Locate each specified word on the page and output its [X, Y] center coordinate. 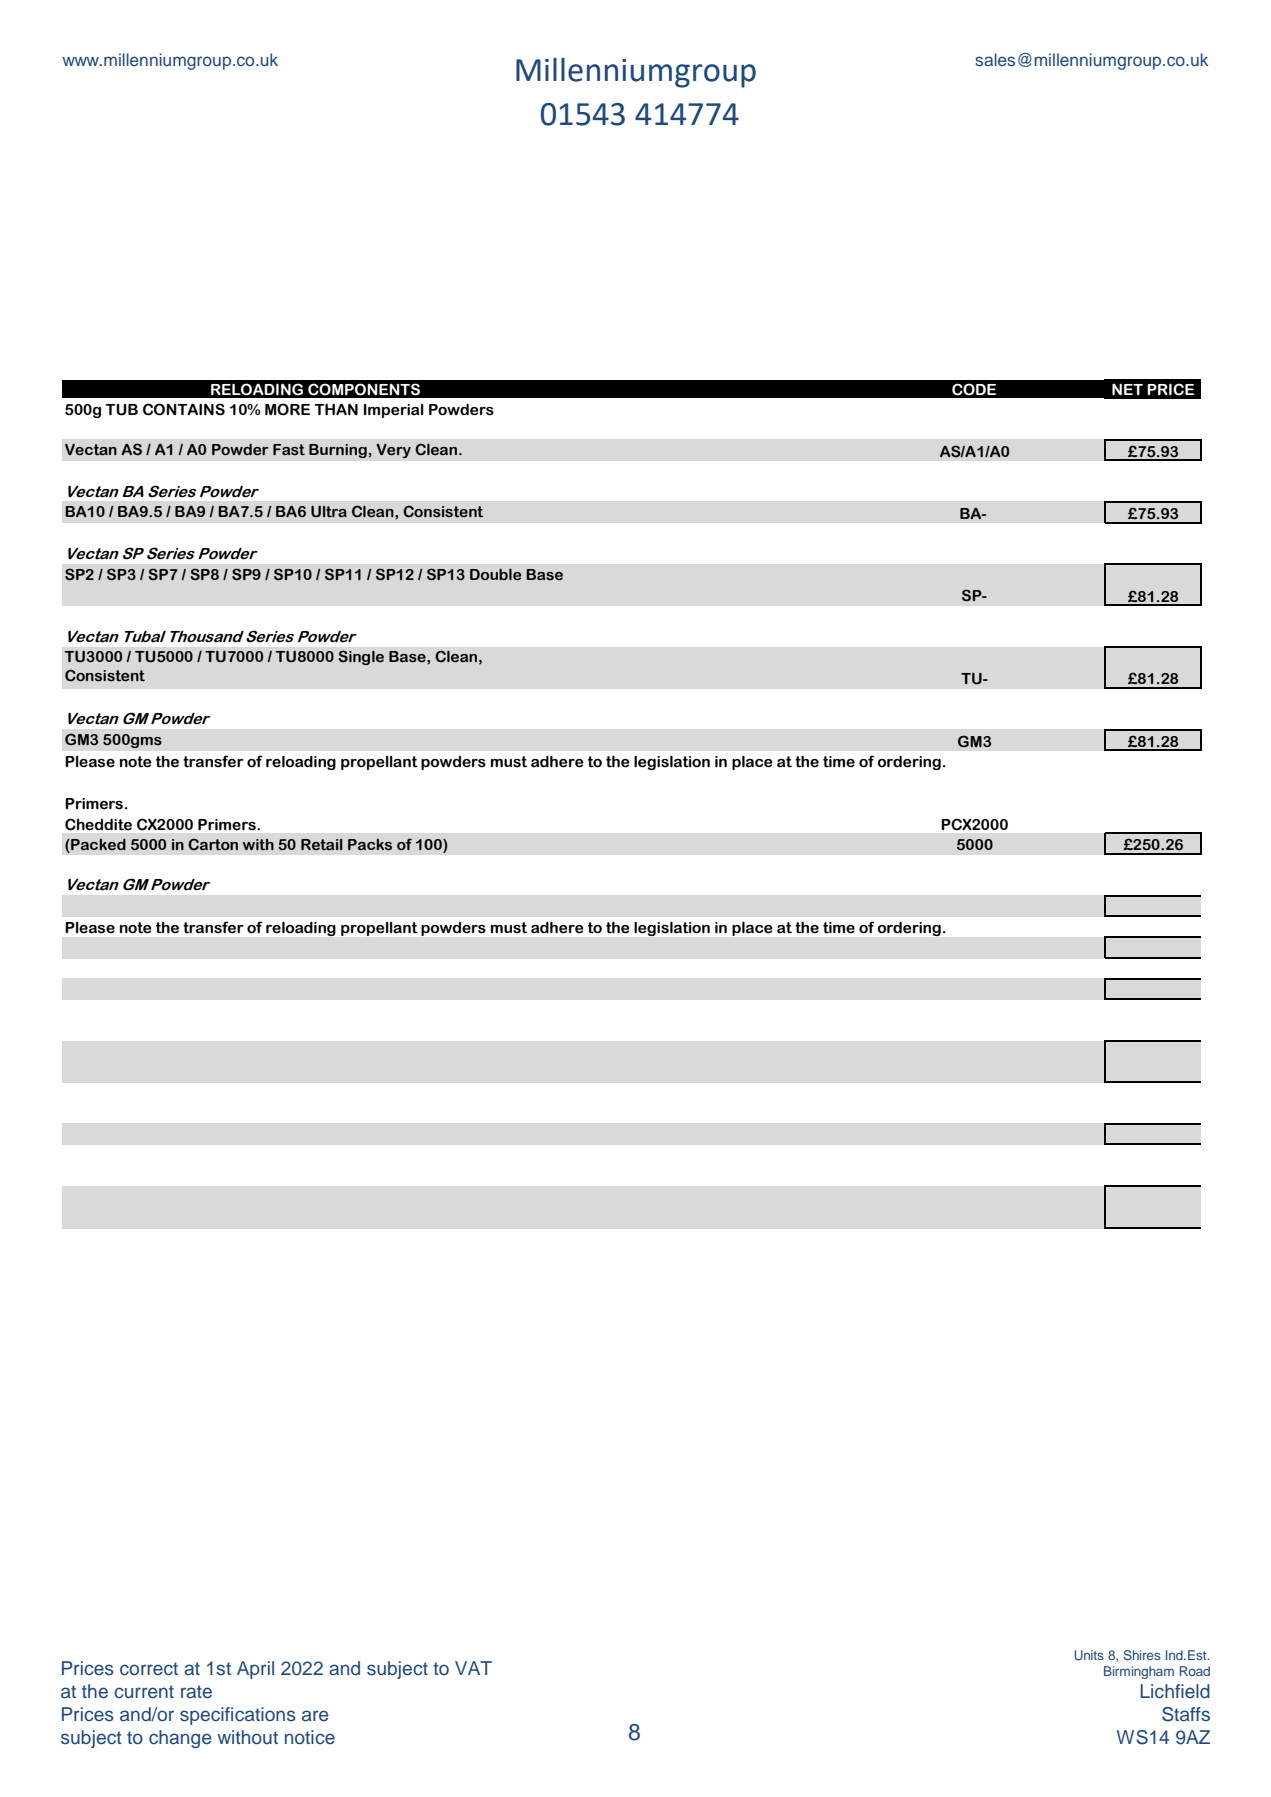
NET [1127, 389]
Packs [370, 845]
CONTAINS [184, 409]
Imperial [394, 411]
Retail [322, 845]
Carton [213, 844]
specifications [238, 1716]
